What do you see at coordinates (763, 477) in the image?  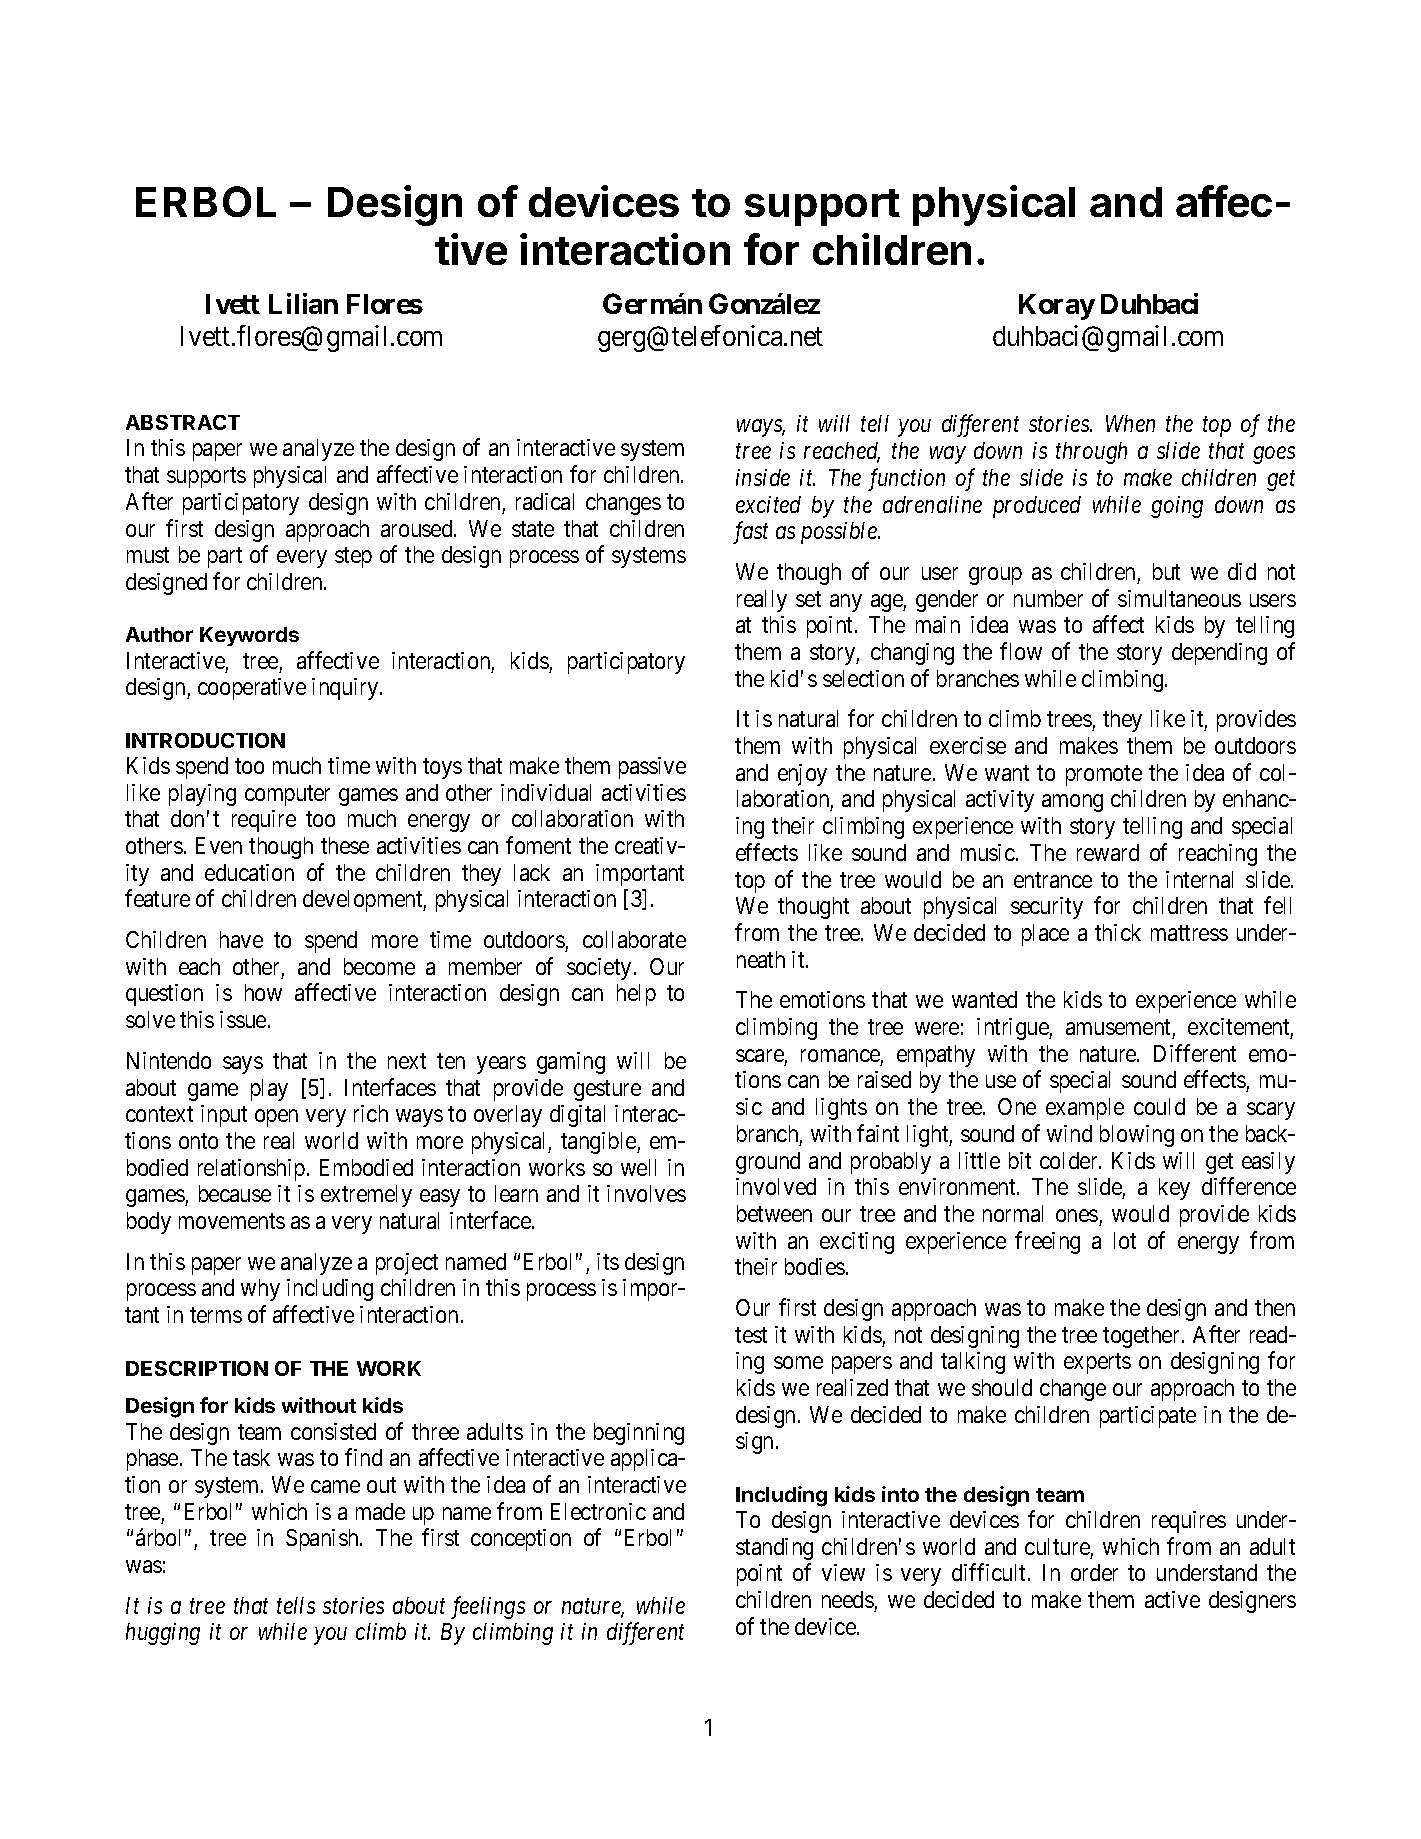 I see `inside` at bounding box center [763, 477].
